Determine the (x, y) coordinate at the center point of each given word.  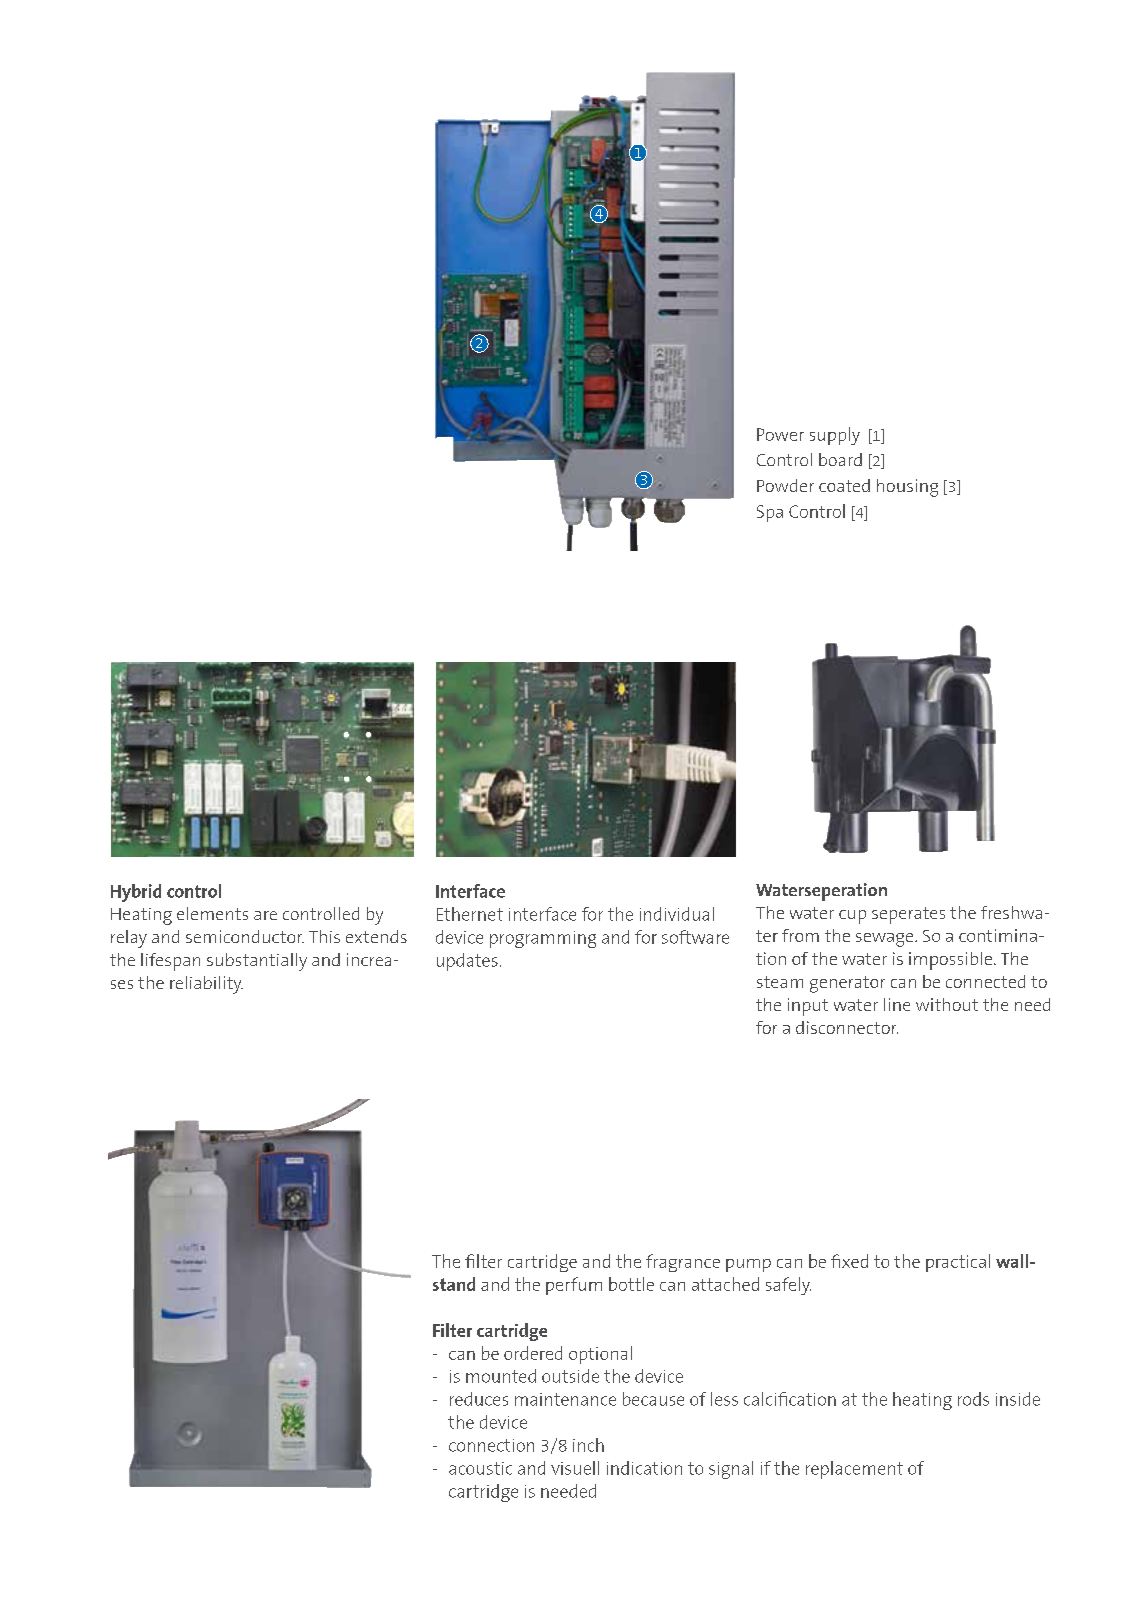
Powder (785, 485)
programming (543, 939)
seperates (908, 915)
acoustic (480, 1468)
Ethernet (470, 914)
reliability (206, 985)
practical (958, 1263)
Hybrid (136, 893)
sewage (886, 940)
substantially (257, 962)
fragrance (683, 1263)
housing (907, 488)
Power (780, 434)
